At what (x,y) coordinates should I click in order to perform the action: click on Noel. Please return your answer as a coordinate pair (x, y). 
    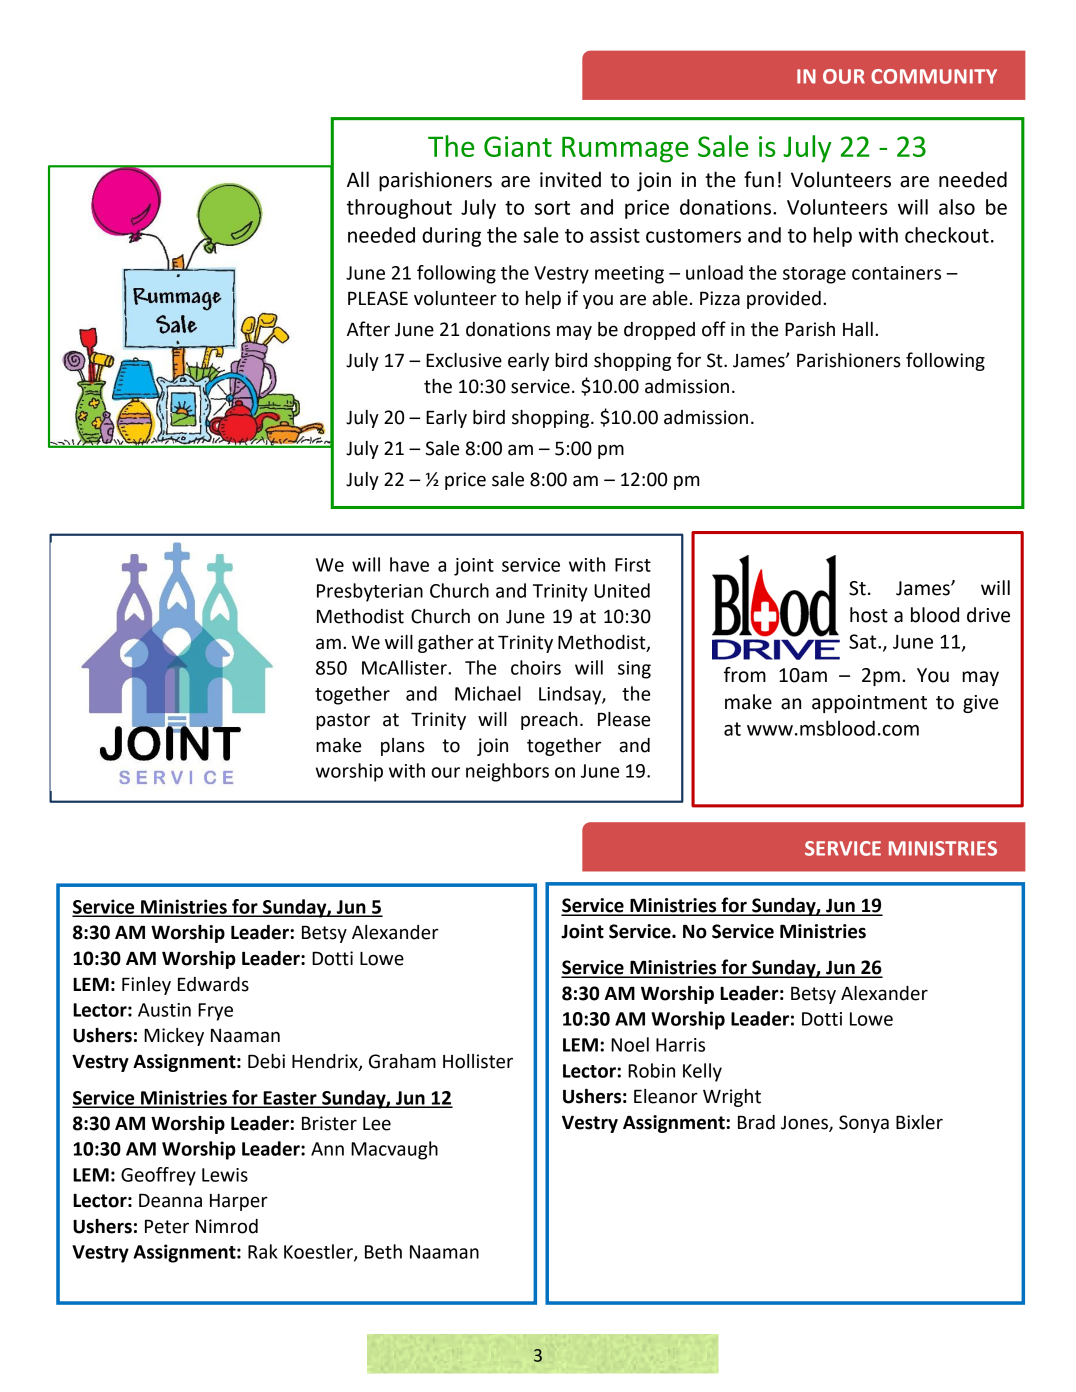
    Looking at the image, I should click on (630, 1044).
